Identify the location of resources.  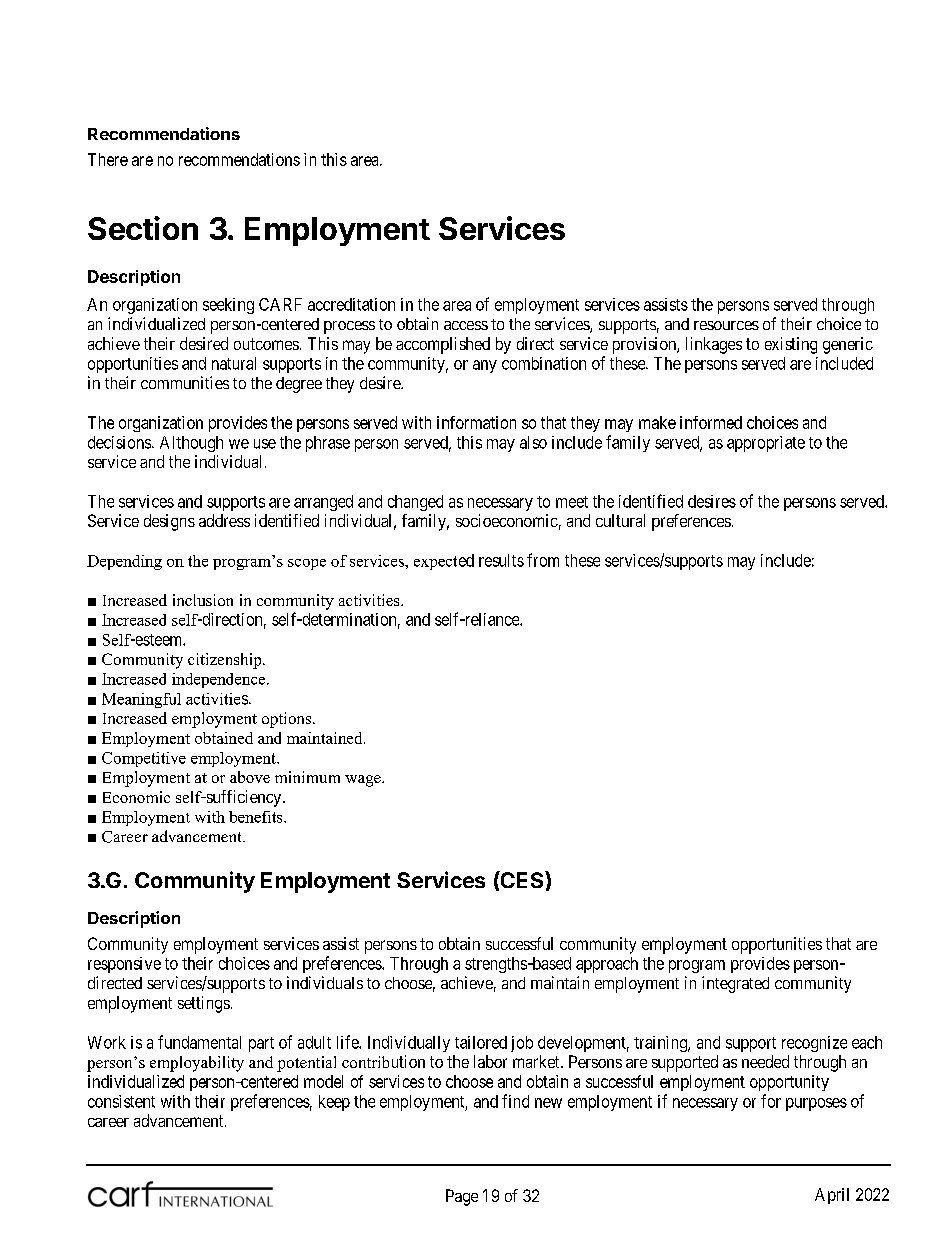
(726, 325).
